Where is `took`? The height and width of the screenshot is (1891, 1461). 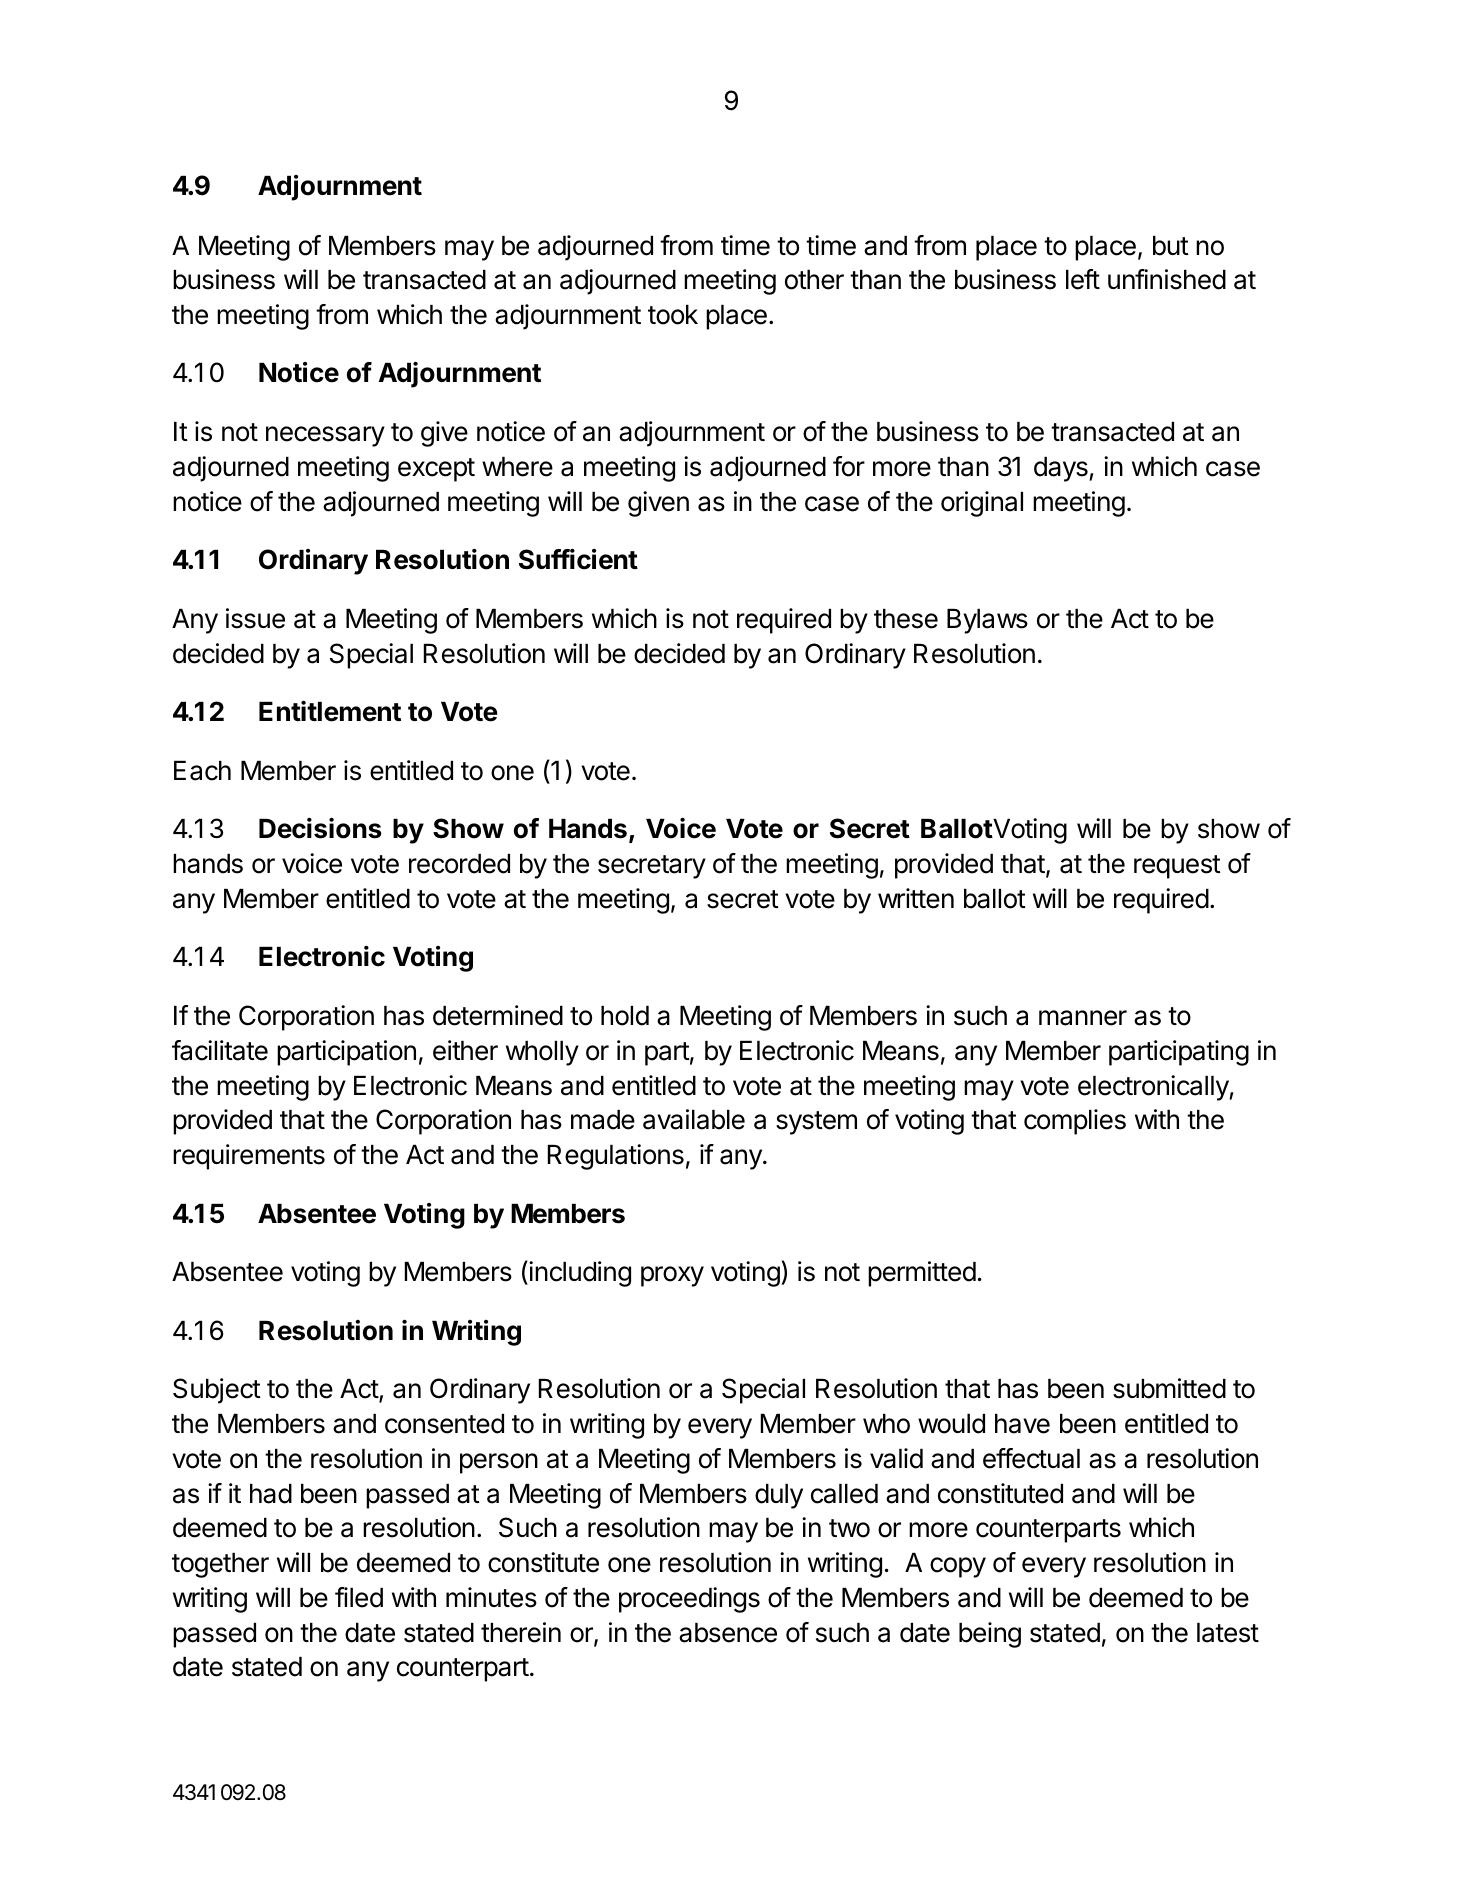 took is located at coordinates (673, 315).
